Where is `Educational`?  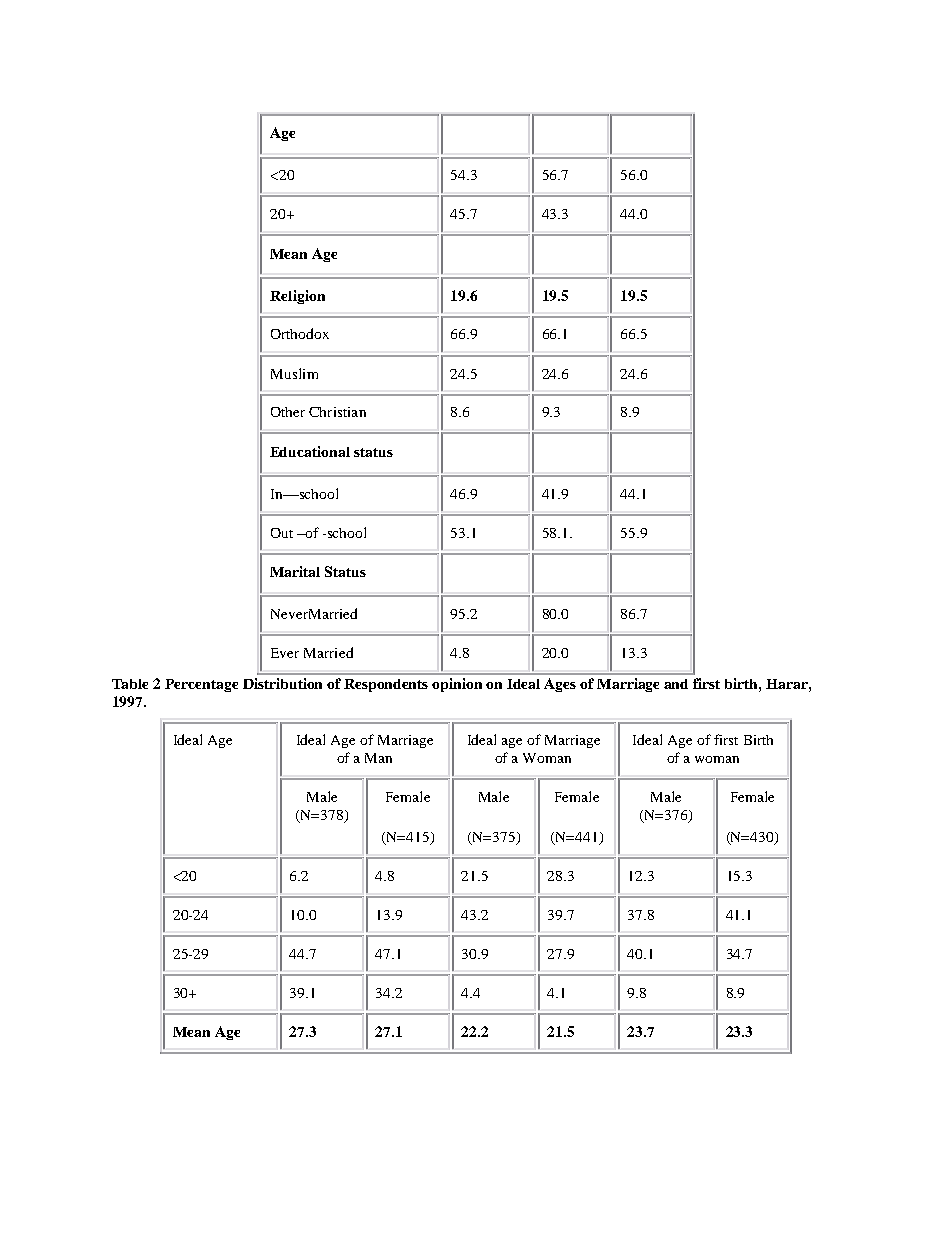
Educational is located at coordinates (310, 451).
